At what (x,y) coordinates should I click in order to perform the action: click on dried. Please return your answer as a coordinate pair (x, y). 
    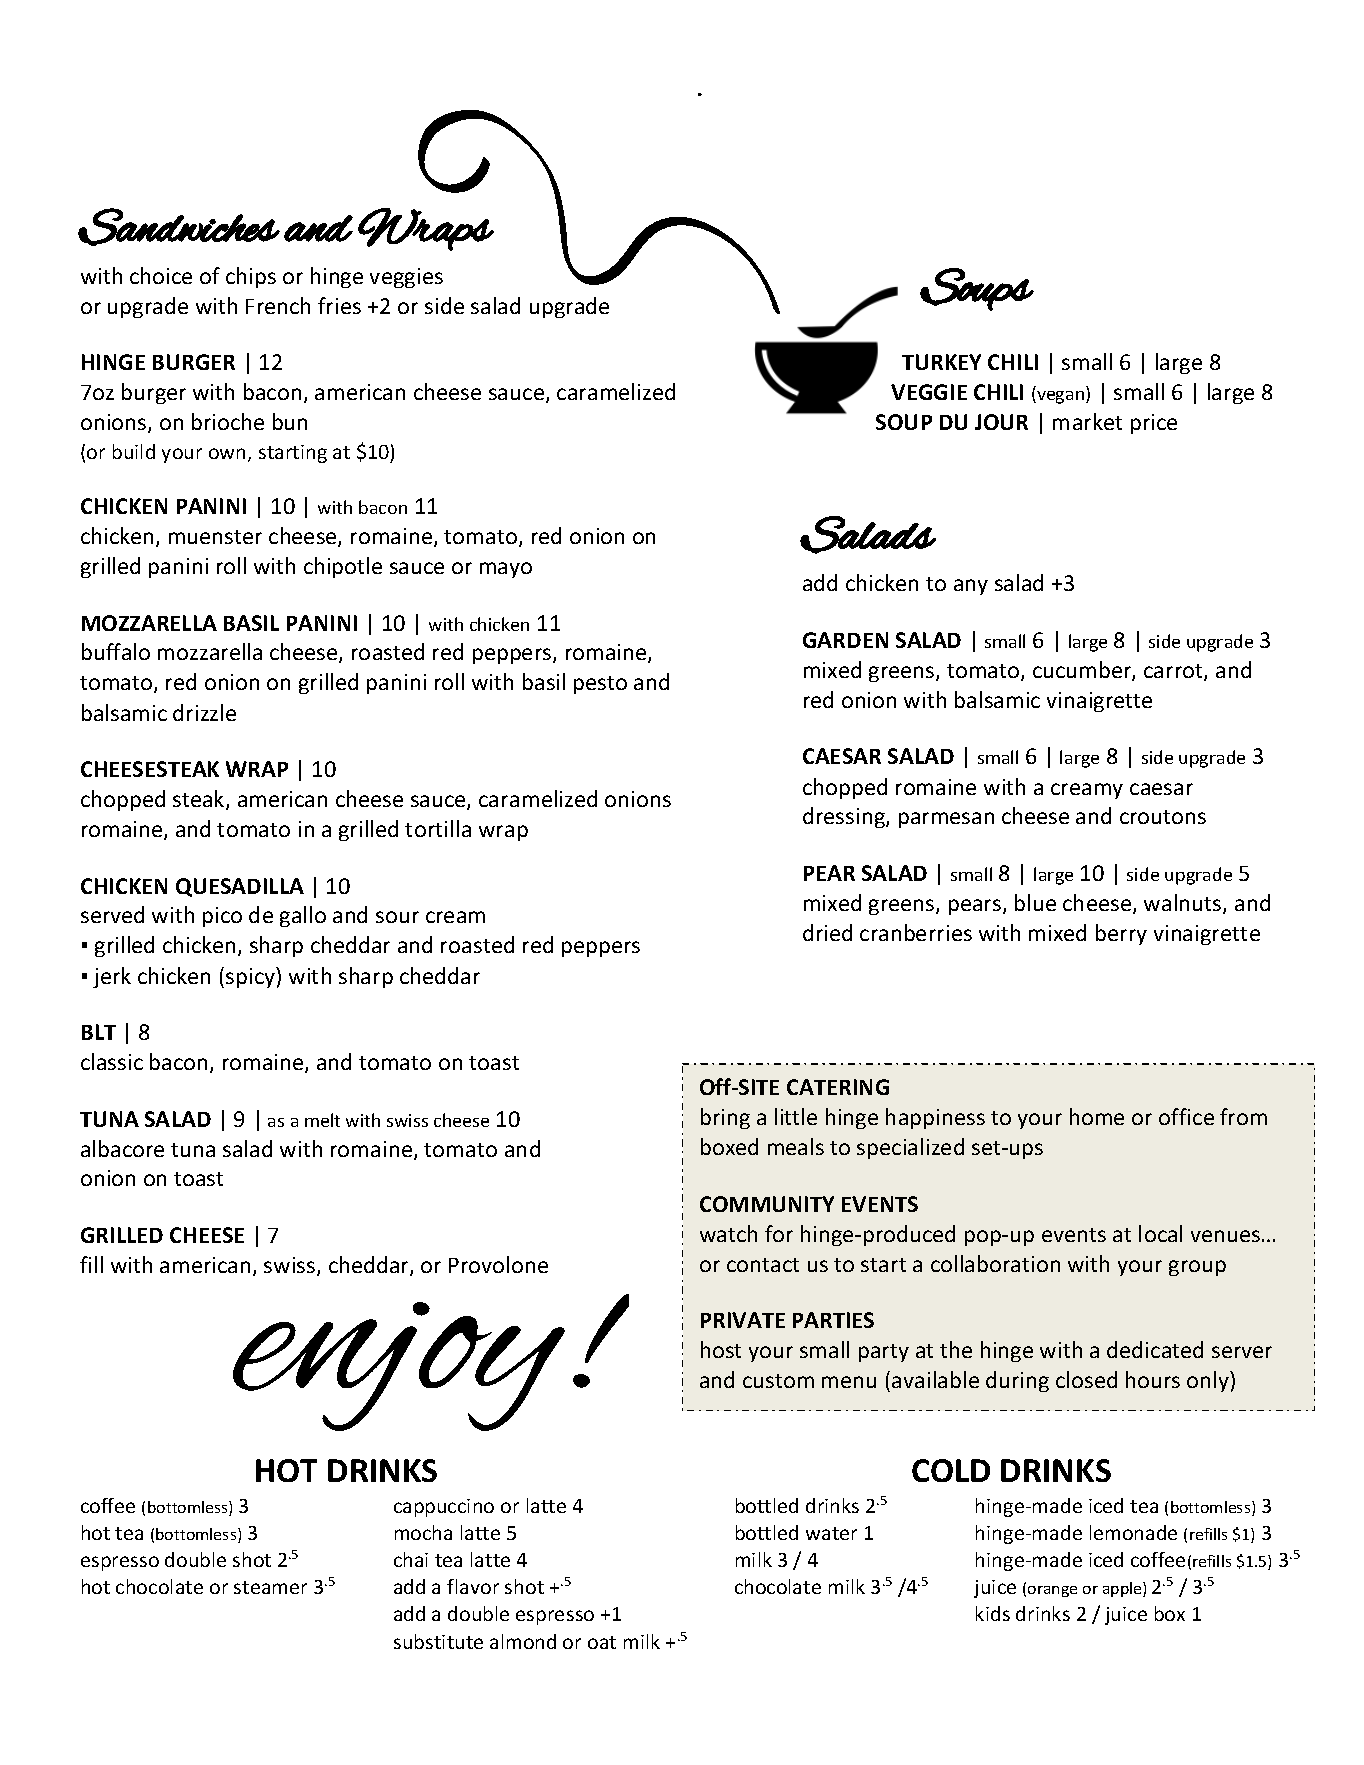
    Looking at the image, I should click on (827, 932).
